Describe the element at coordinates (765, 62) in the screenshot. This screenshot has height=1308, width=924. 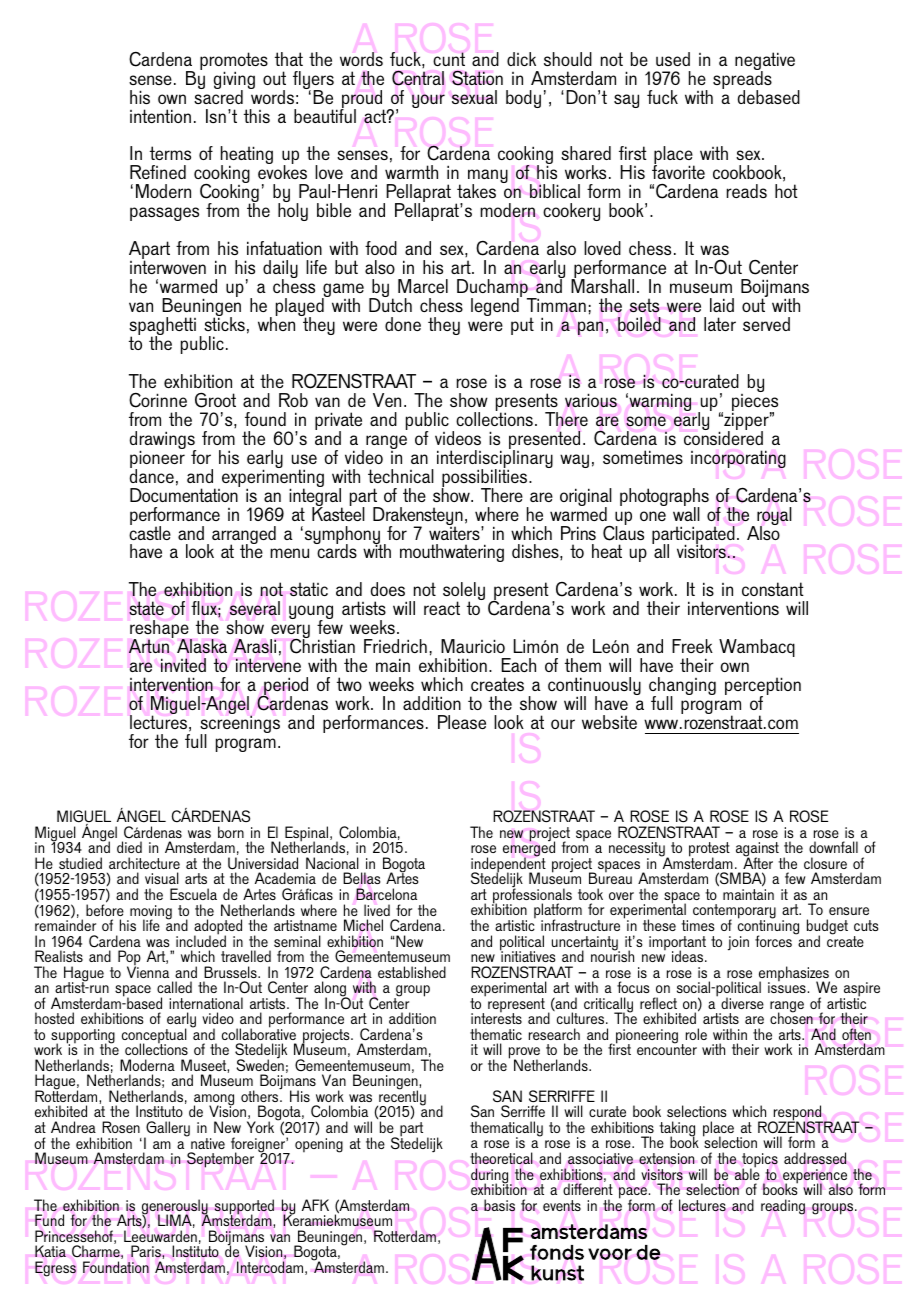
I see `negative` at that location.
